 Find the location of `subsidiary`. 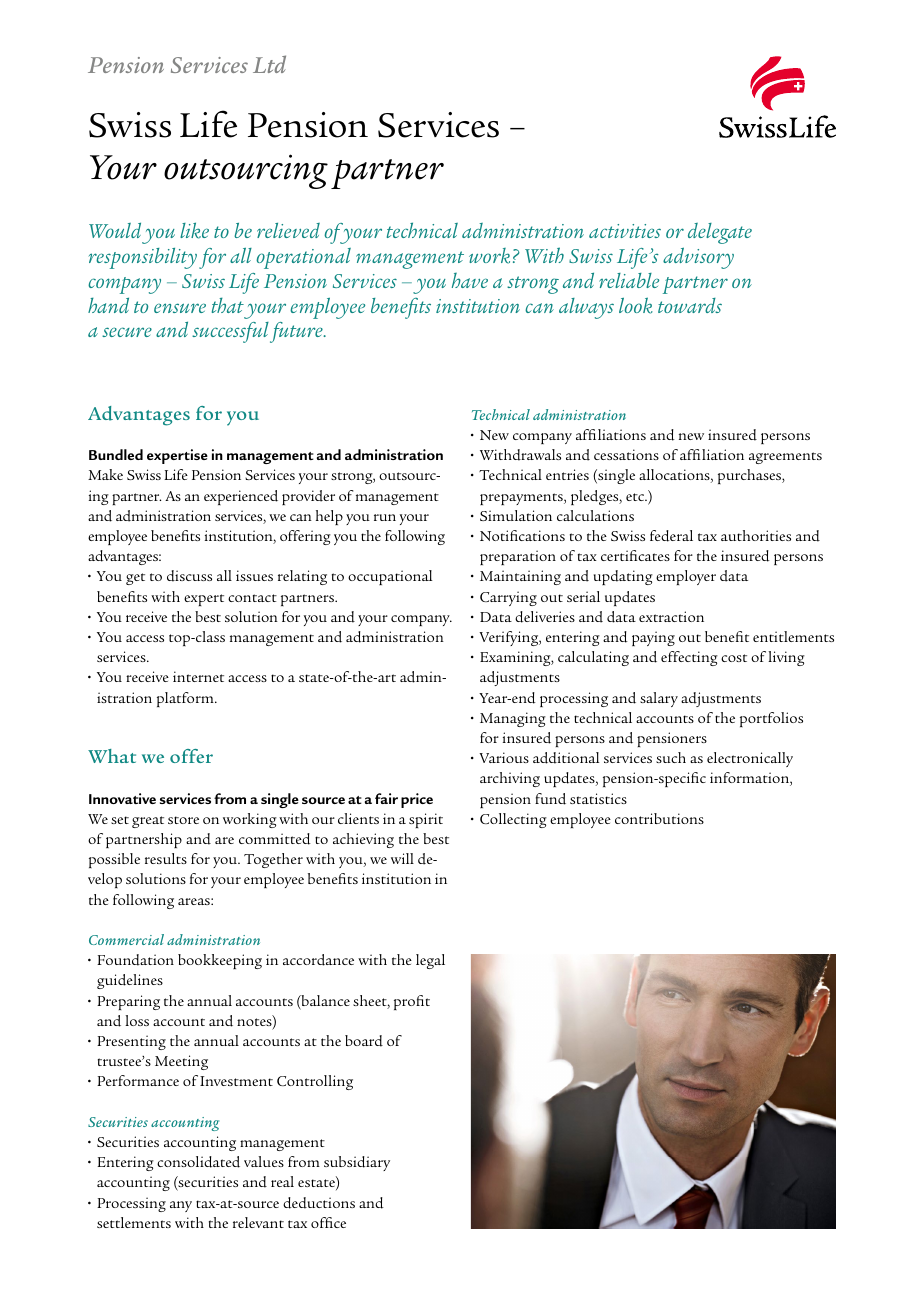

subsidiary is located at coordinates (357, 1163).
